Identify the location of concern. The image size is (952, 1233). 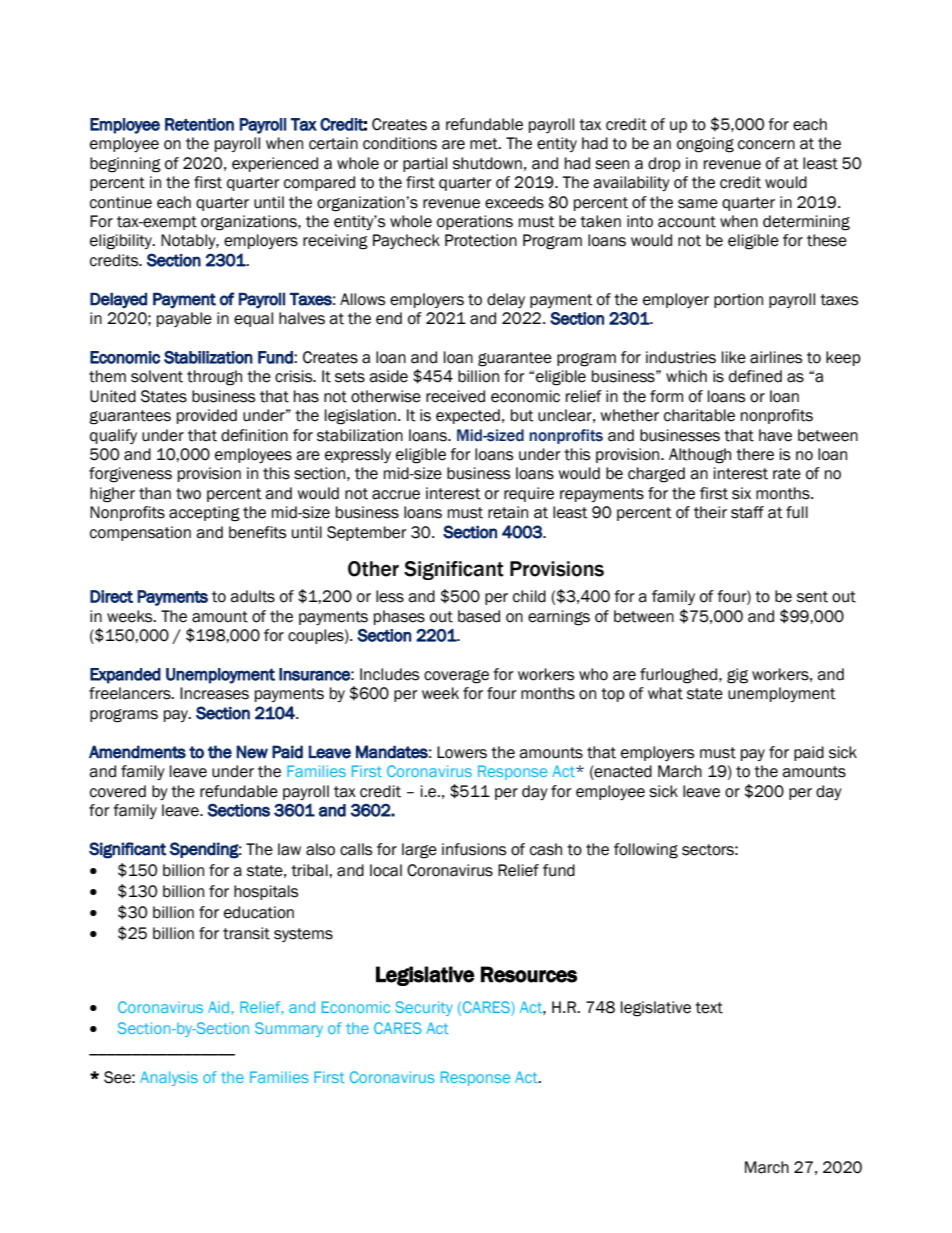
(766, 145).
